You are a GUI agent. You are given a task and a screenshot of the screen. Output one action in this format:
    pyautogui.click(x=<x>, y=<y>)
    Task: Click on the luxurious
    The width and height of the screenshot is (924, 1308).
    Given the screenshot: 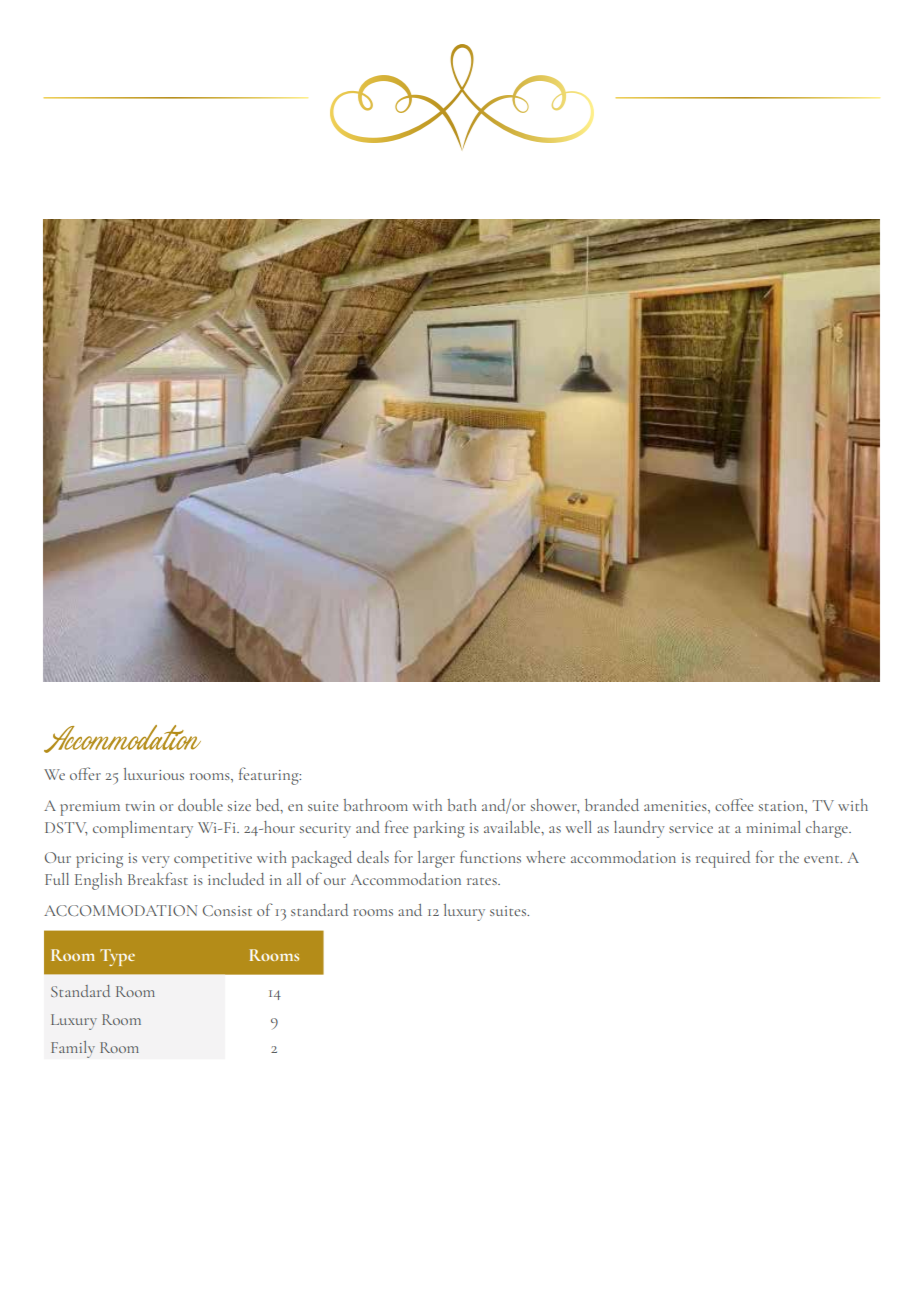 What is the action you would take?
    pyautogui.click(x=154, y=774)
